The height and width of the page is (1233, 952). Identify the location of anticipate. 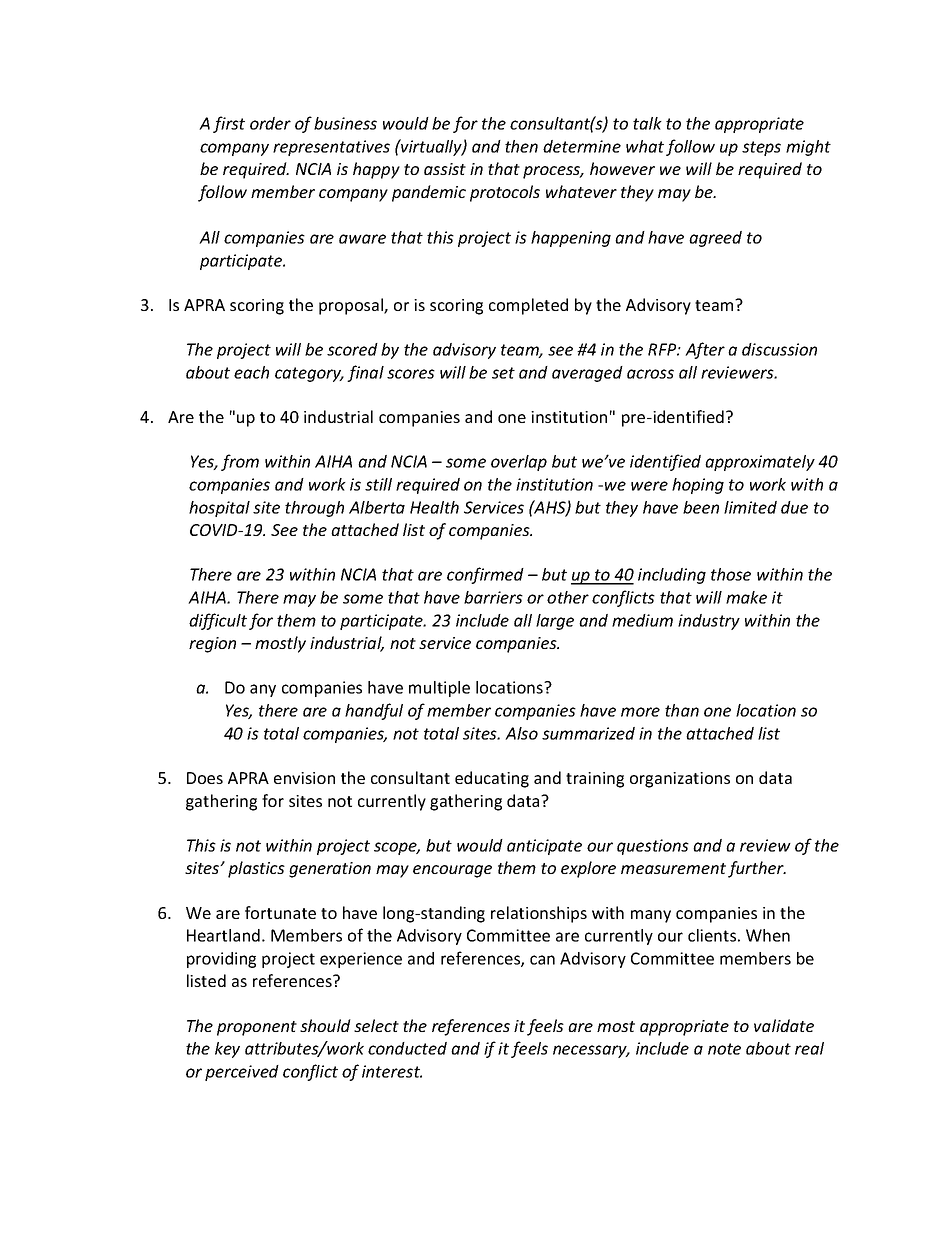
(544, 847).
